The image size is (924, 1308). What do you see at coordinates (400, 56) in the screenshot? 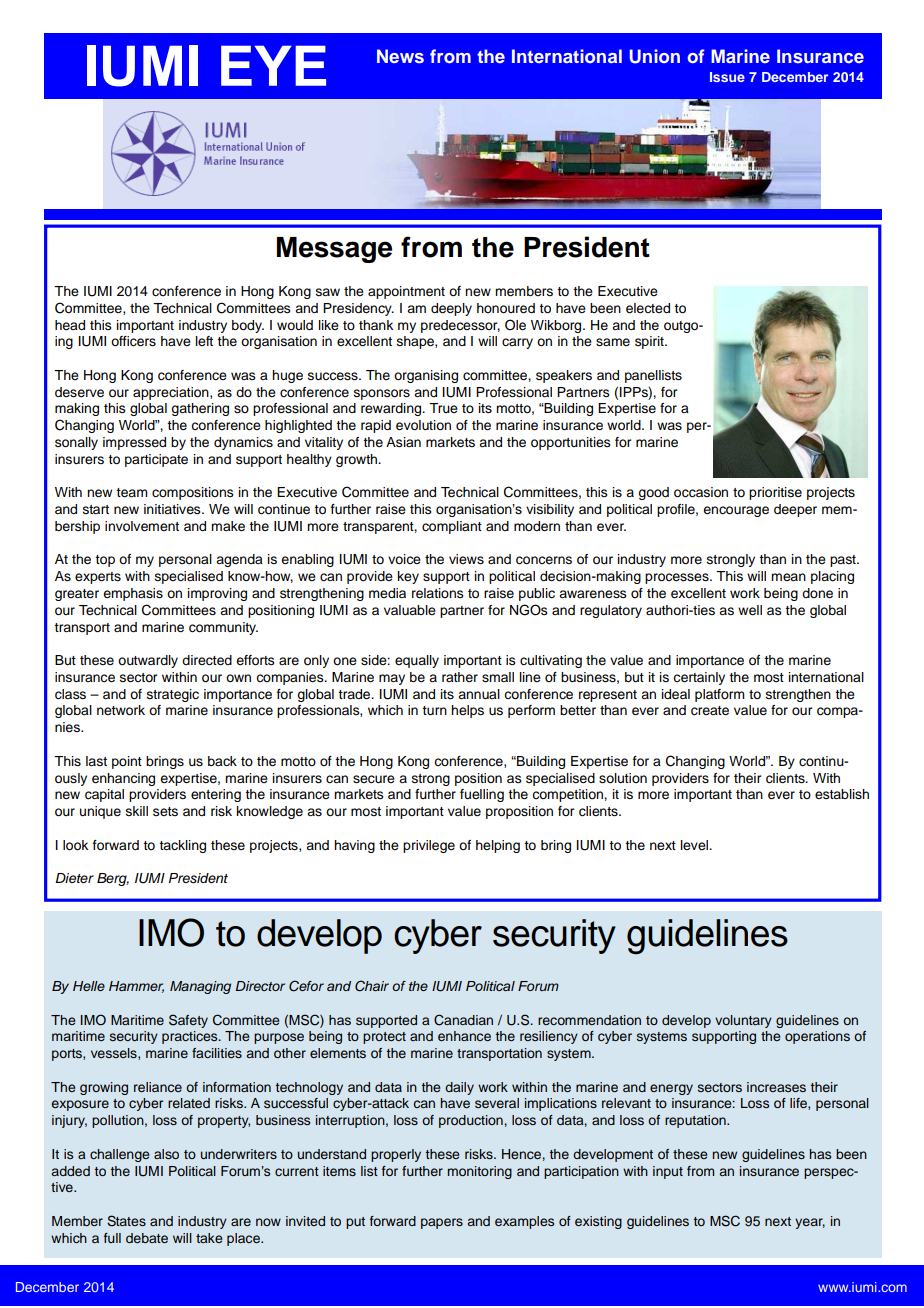
I see `News` at bounding box center [400, 56].
